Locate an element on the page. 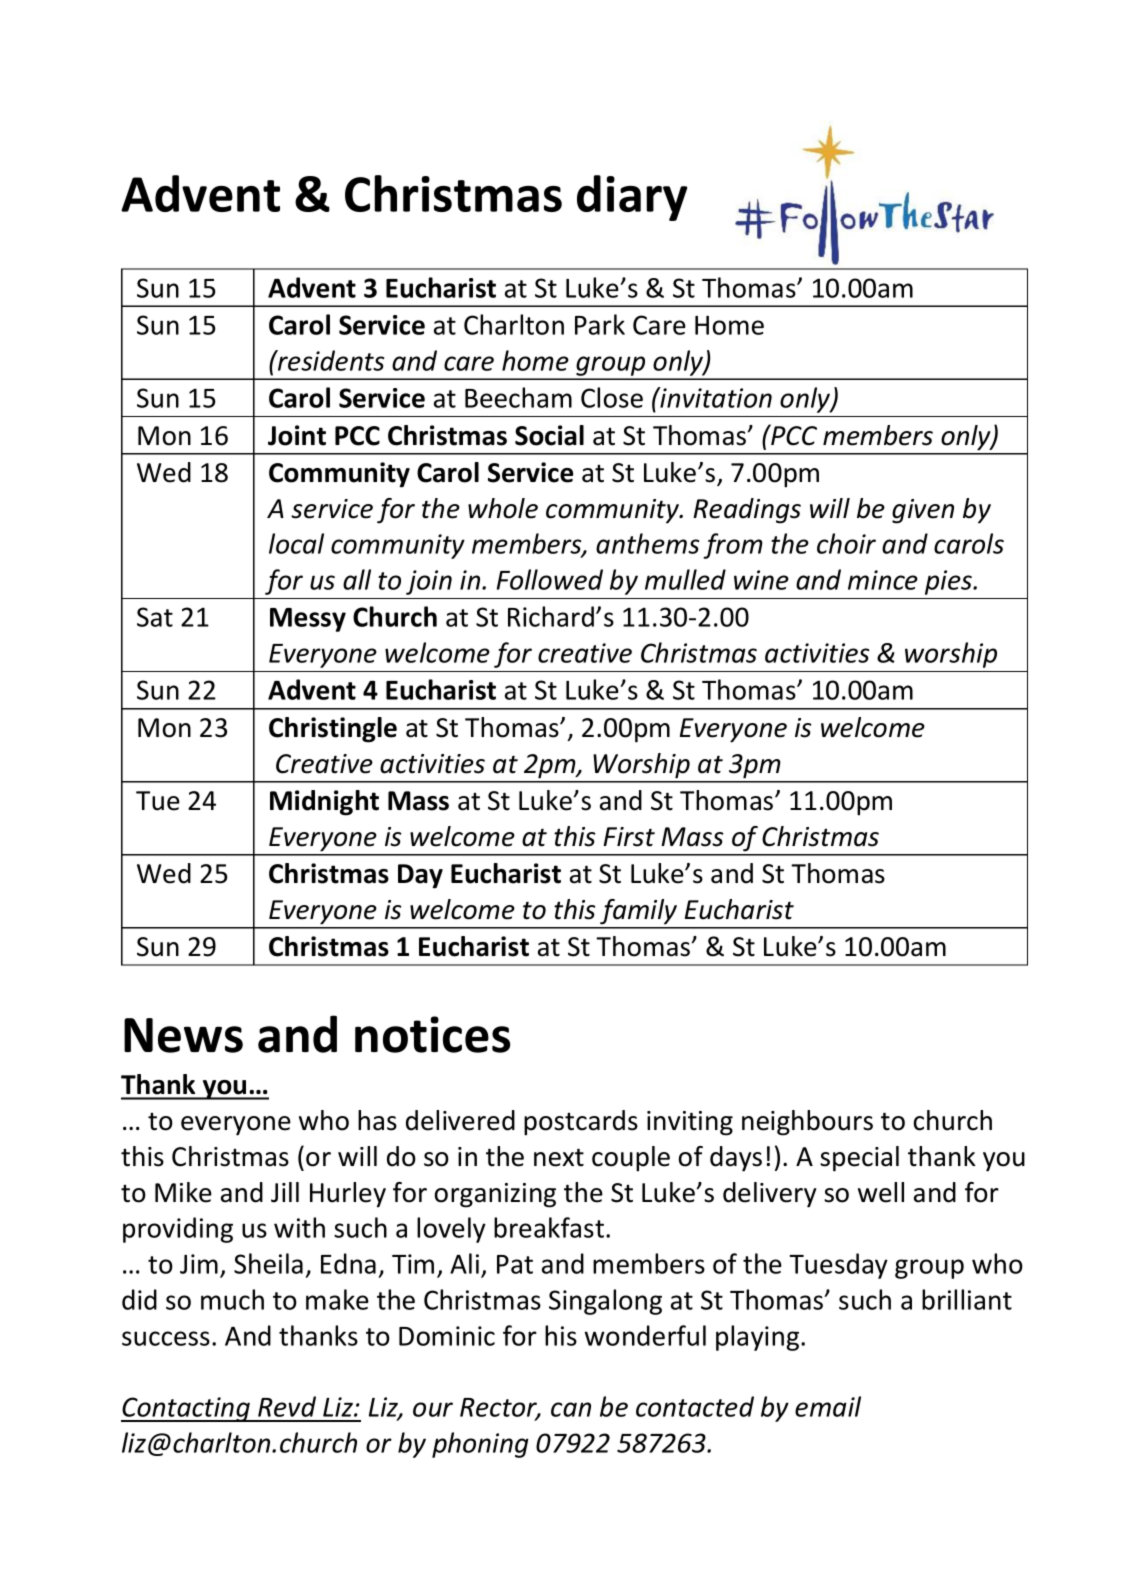  mince is located at coordinates (883, 580).
